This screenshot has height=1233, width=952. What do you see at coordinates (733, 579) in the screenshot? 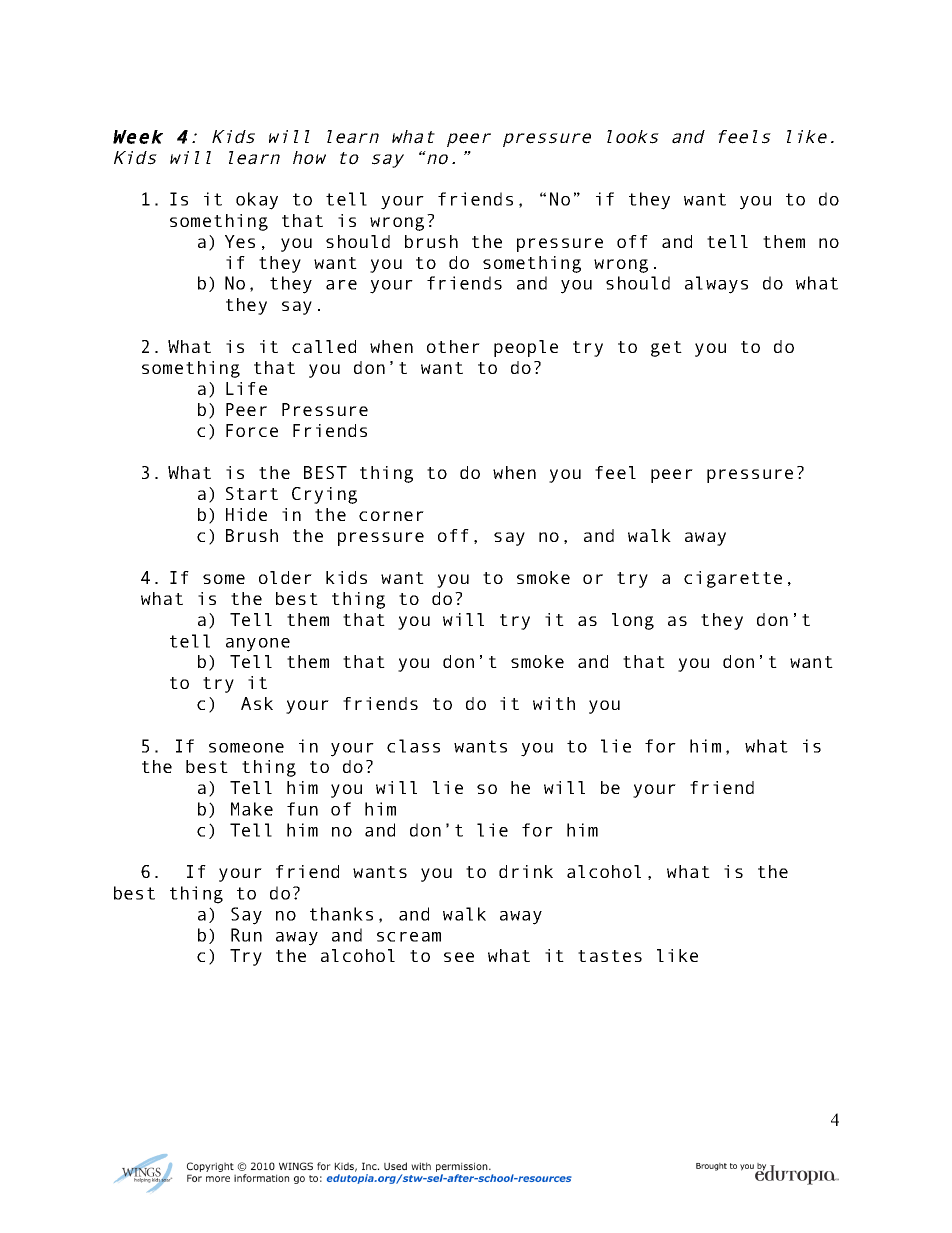
I see `cigarette` at bounding box center [733, 579].
